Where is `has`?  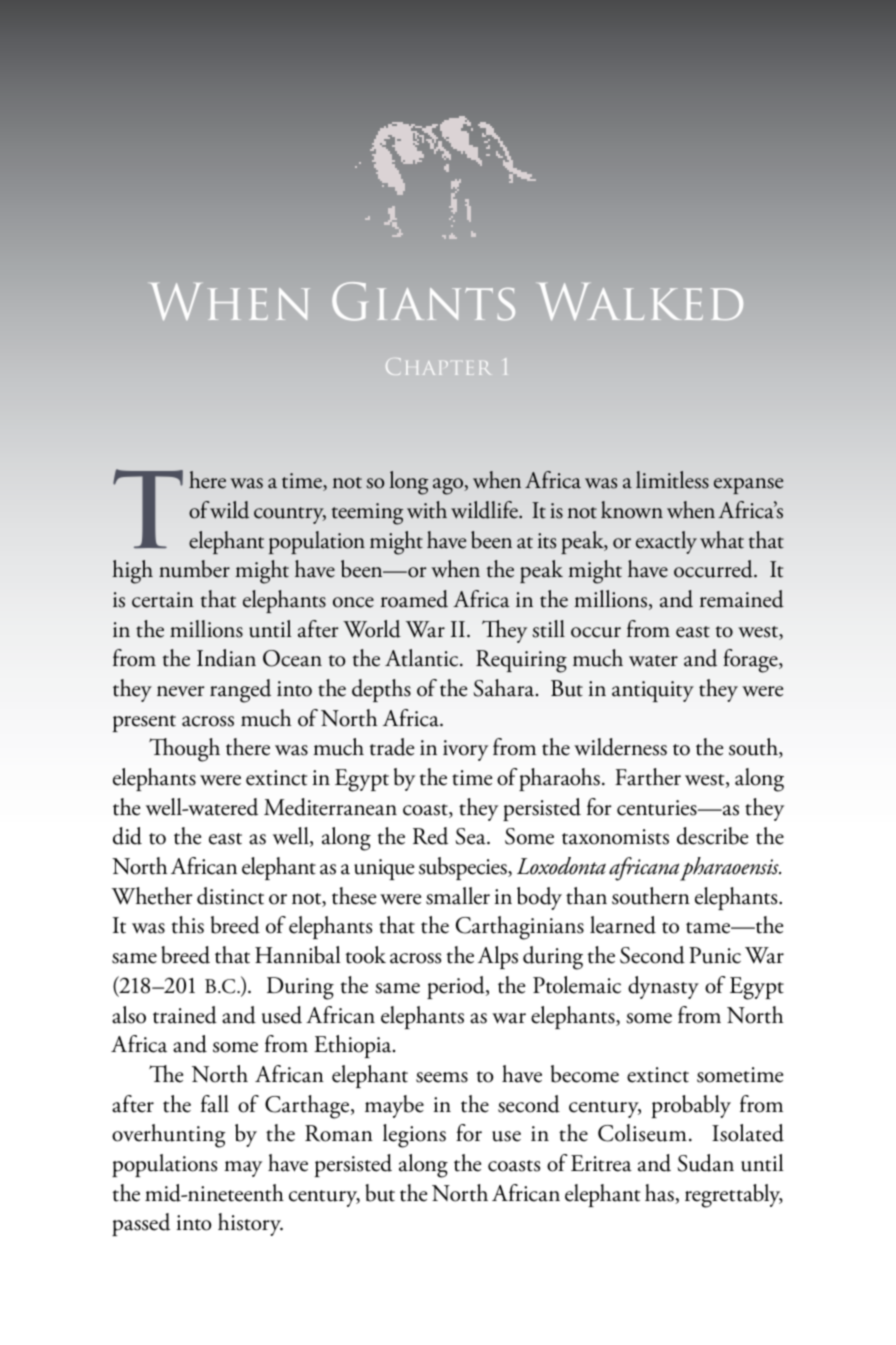 has is located at coordinates (660, 1194).
